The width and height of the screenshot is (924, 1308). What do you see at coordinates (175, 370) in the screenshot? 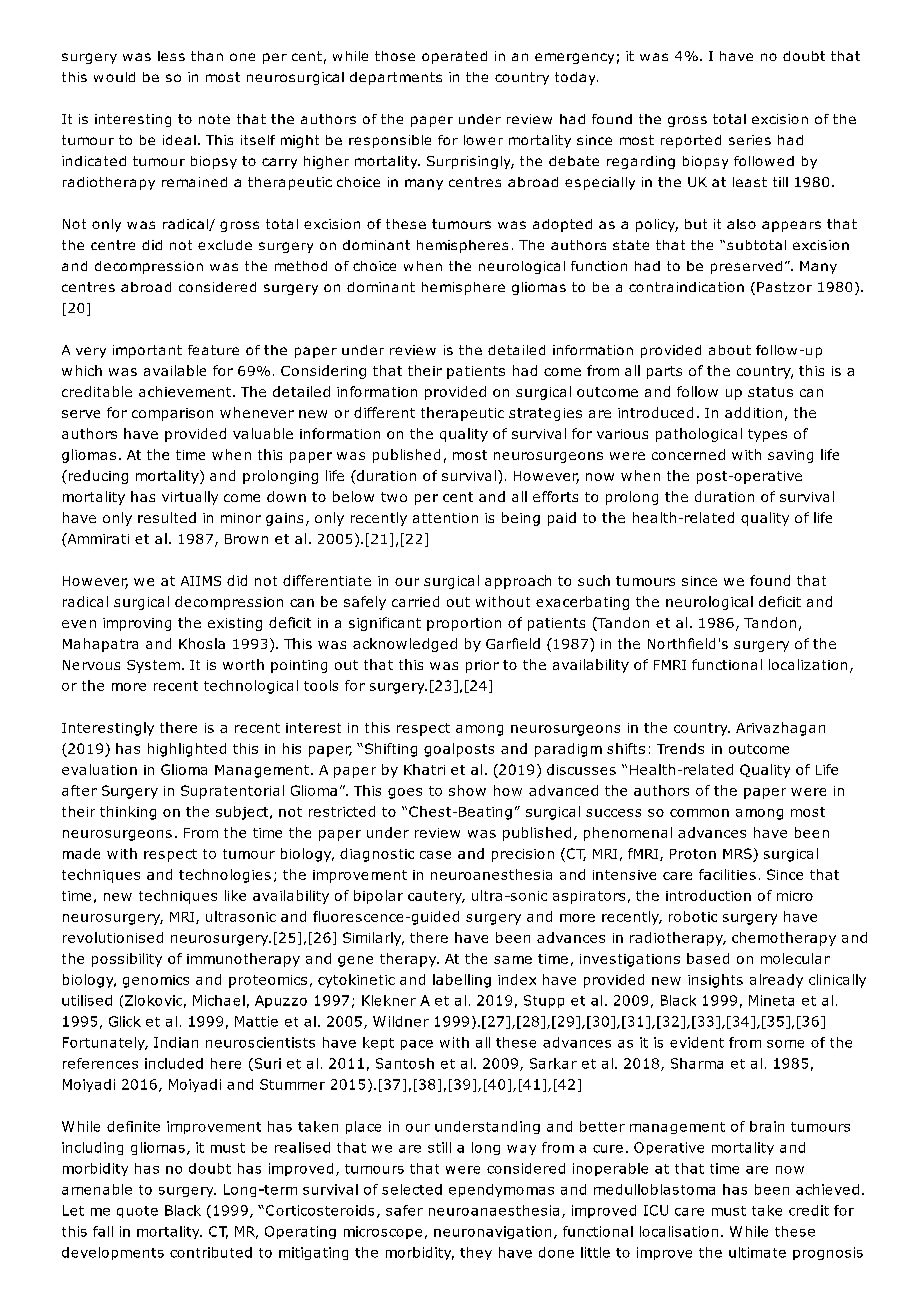
I see `available` at bounding box center [175, 370].
